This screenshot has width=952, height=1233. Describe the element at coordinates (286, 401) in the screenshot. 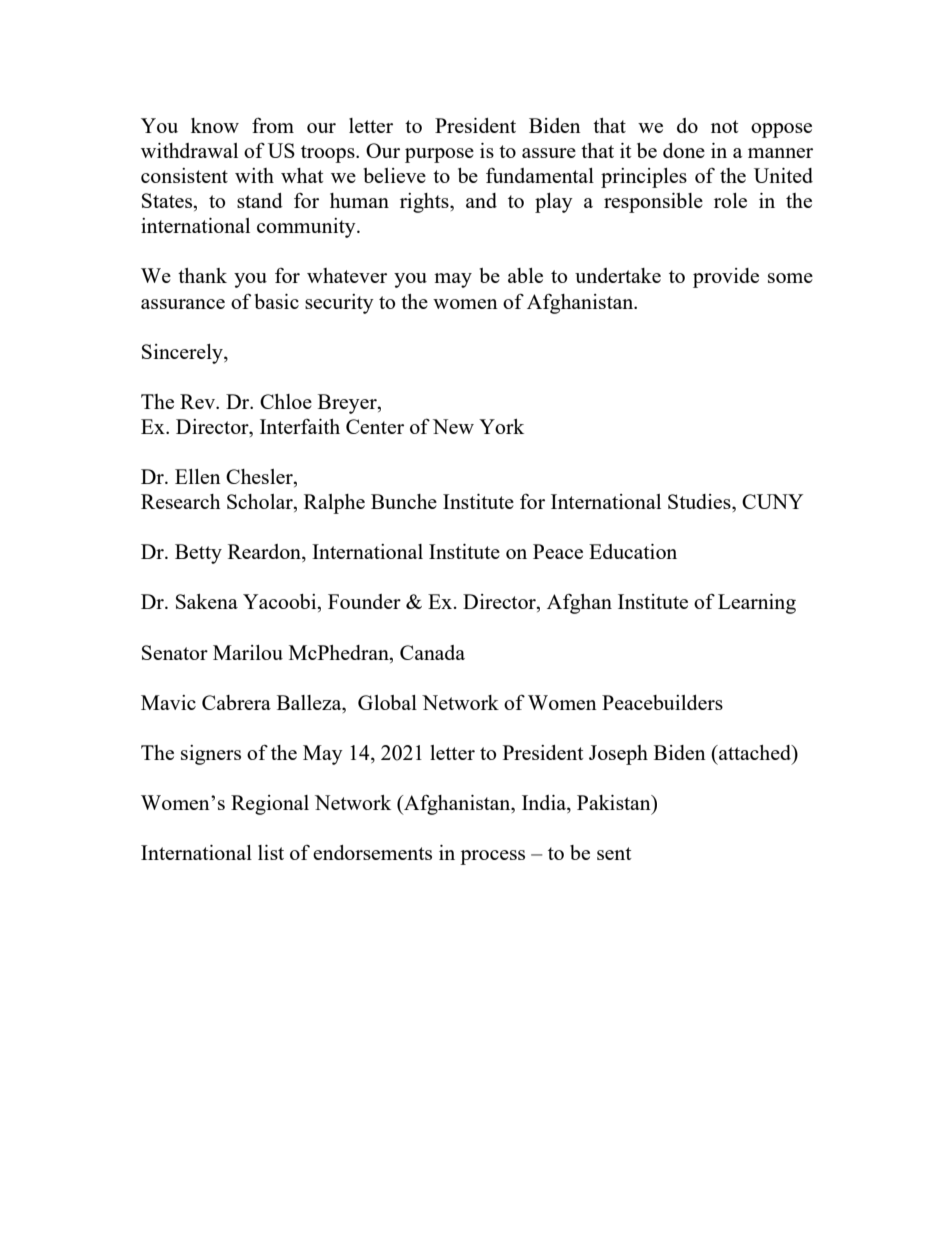

I see `Chloe` at that location.
